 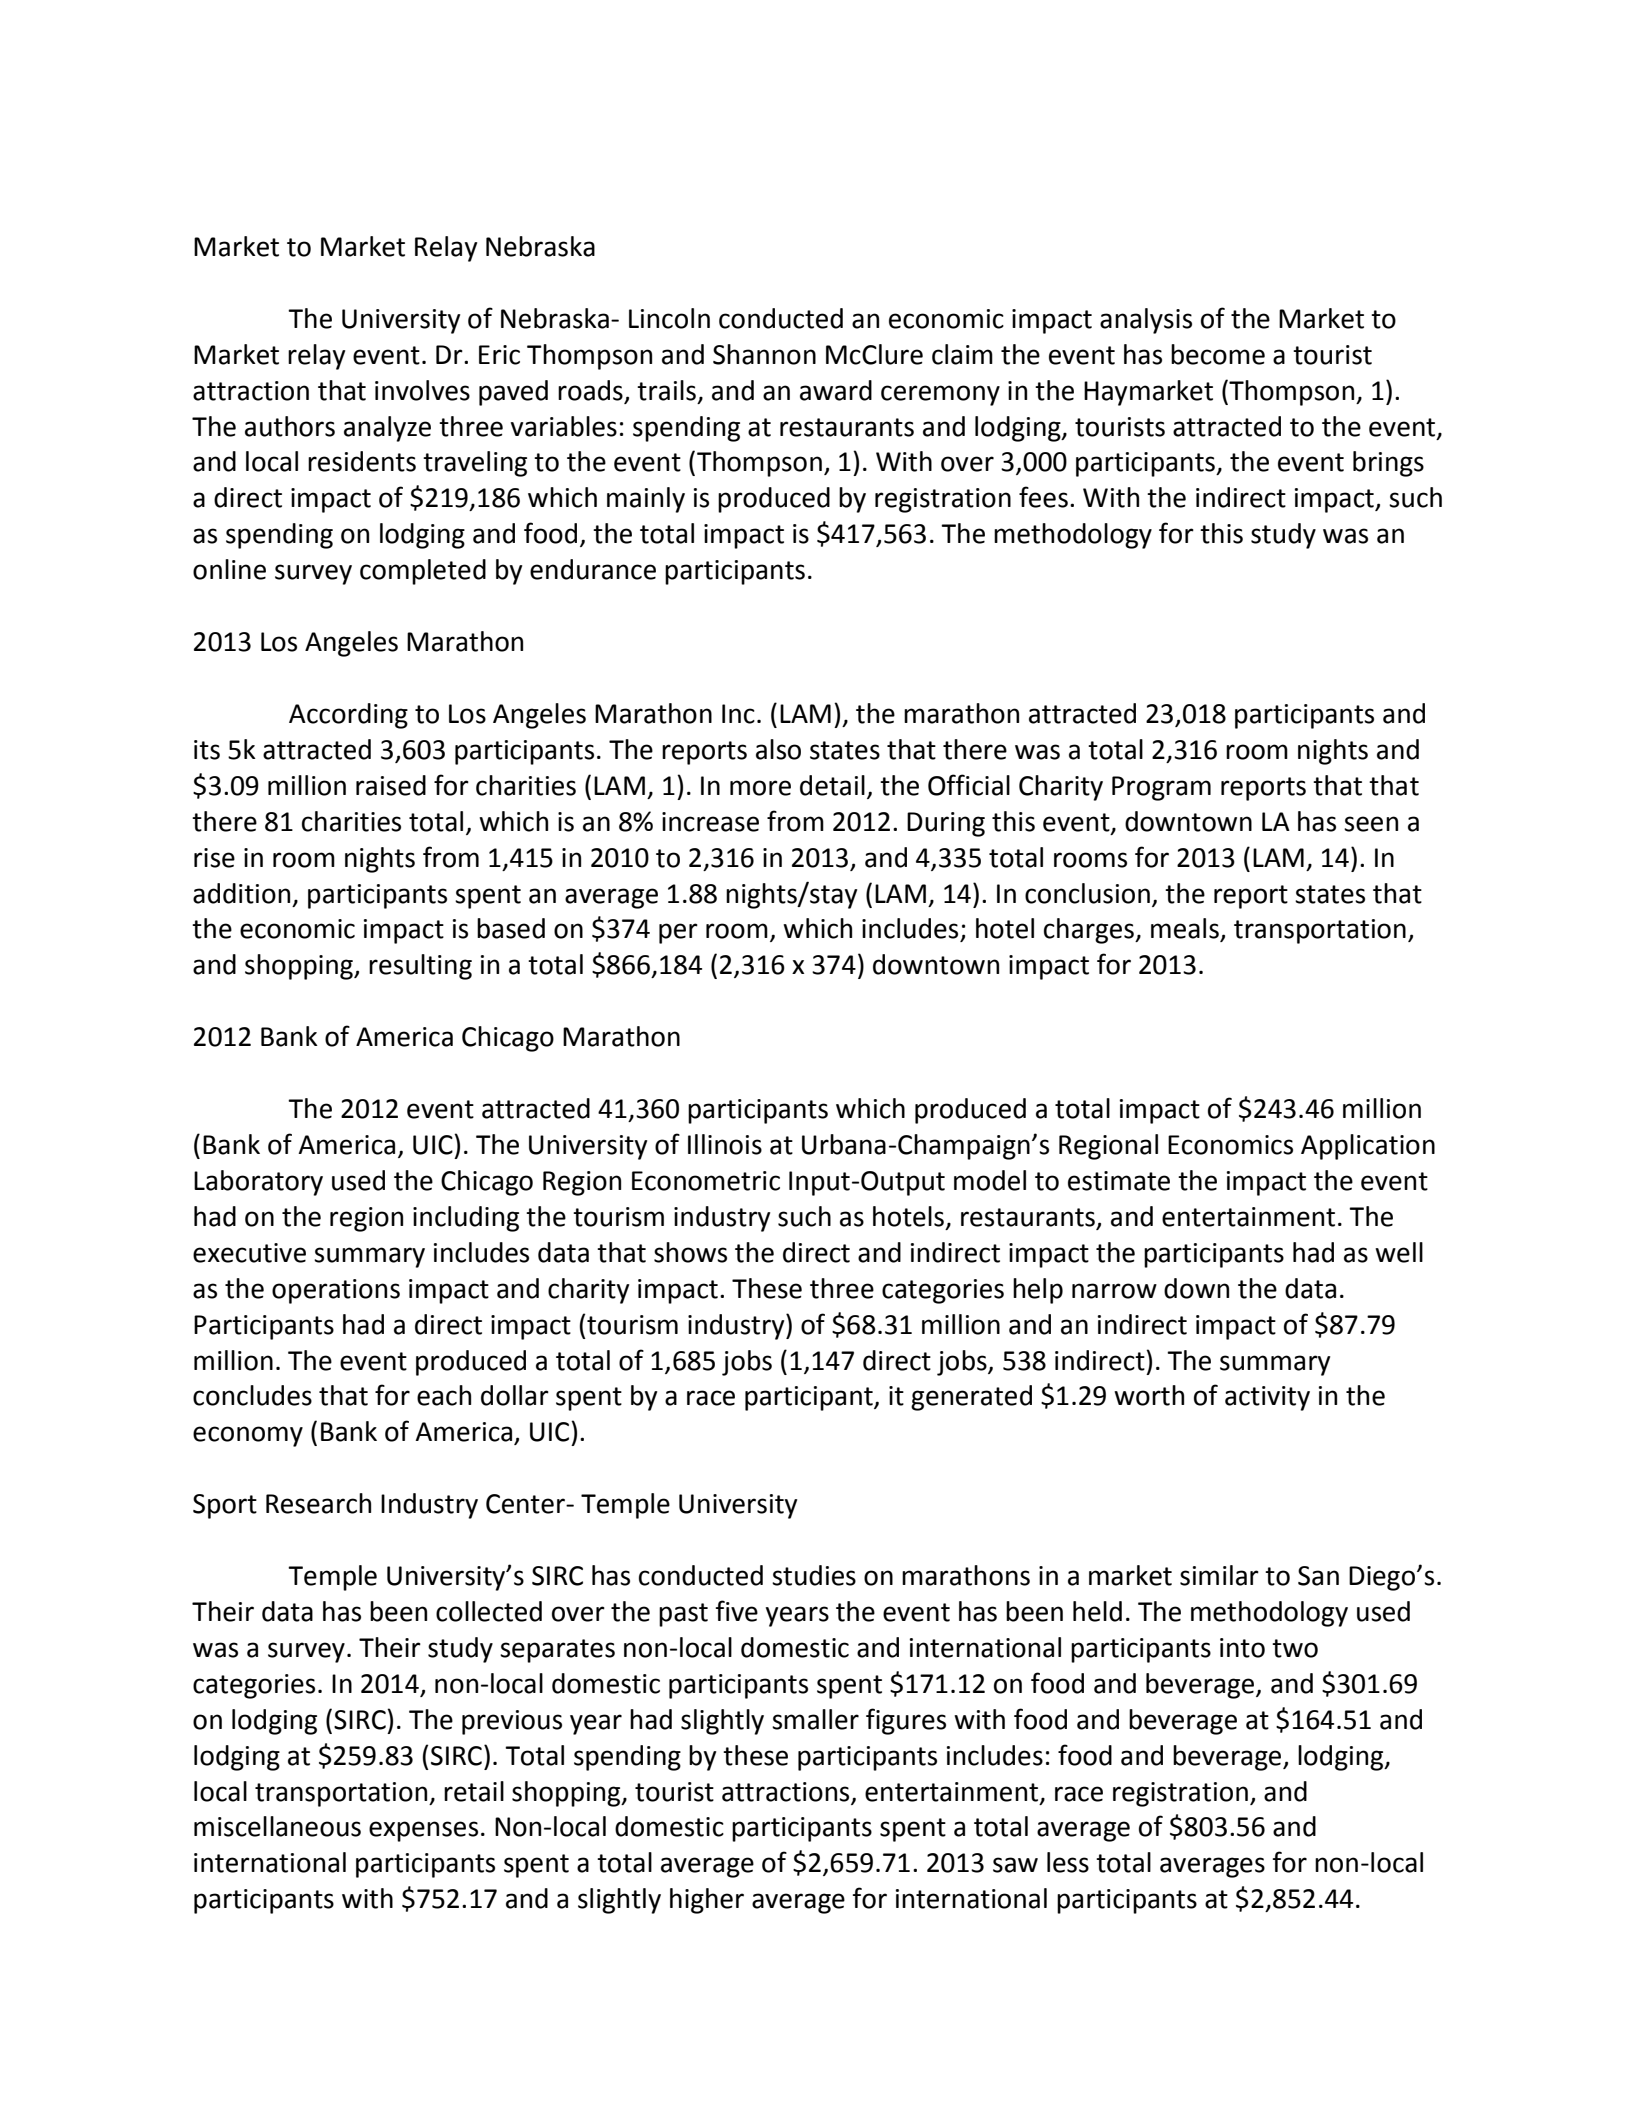 What do you see at coordinates (710, 822) in the screenshot?
I see `increase` at bounding box center [710, 822].
